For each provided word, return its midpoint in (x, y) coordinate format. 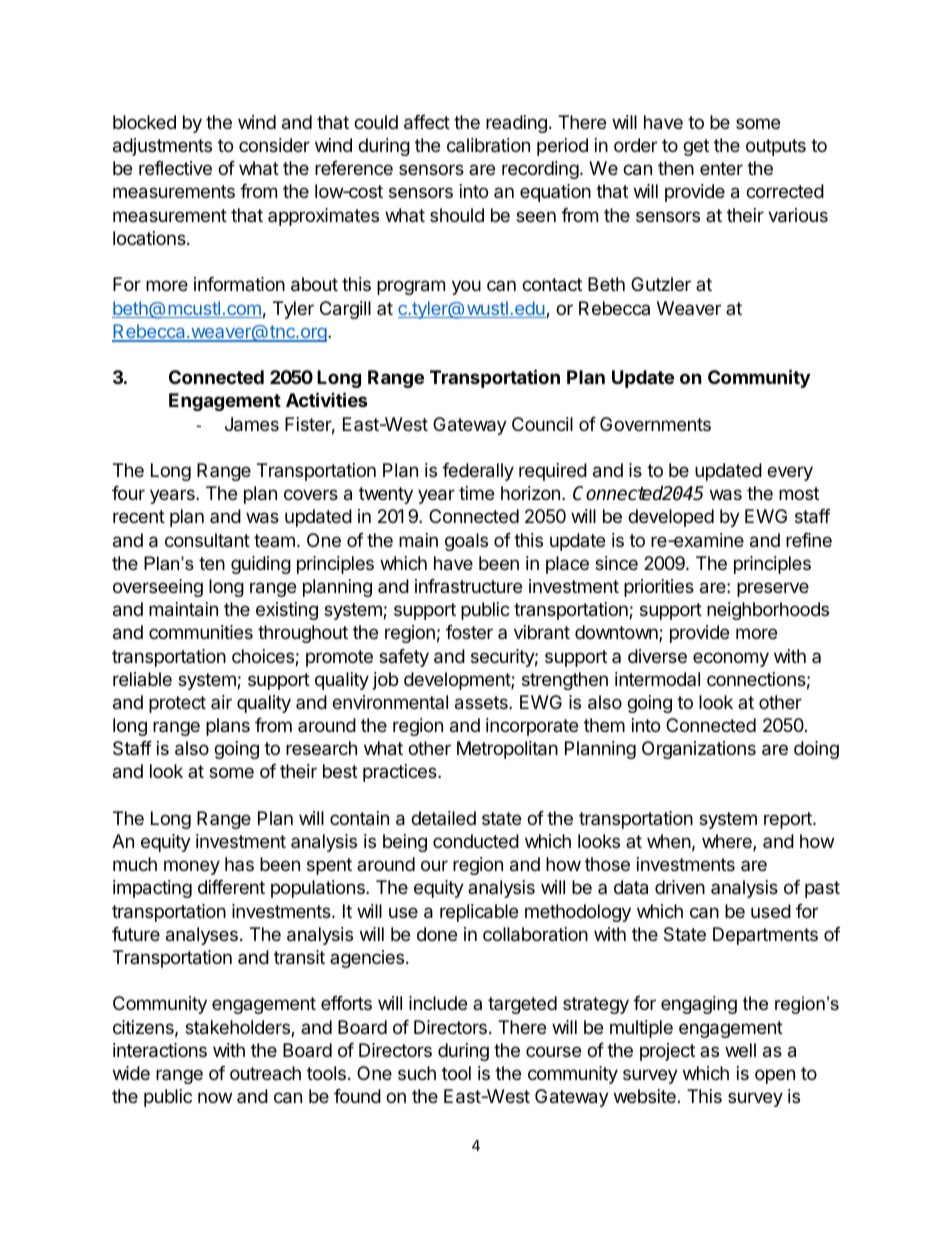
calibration (488, 145)
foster (469, 632)
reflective (175, 168)
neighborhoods (768, 611)
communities (201, 632)
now (215, 1097)
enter (721, 168)
